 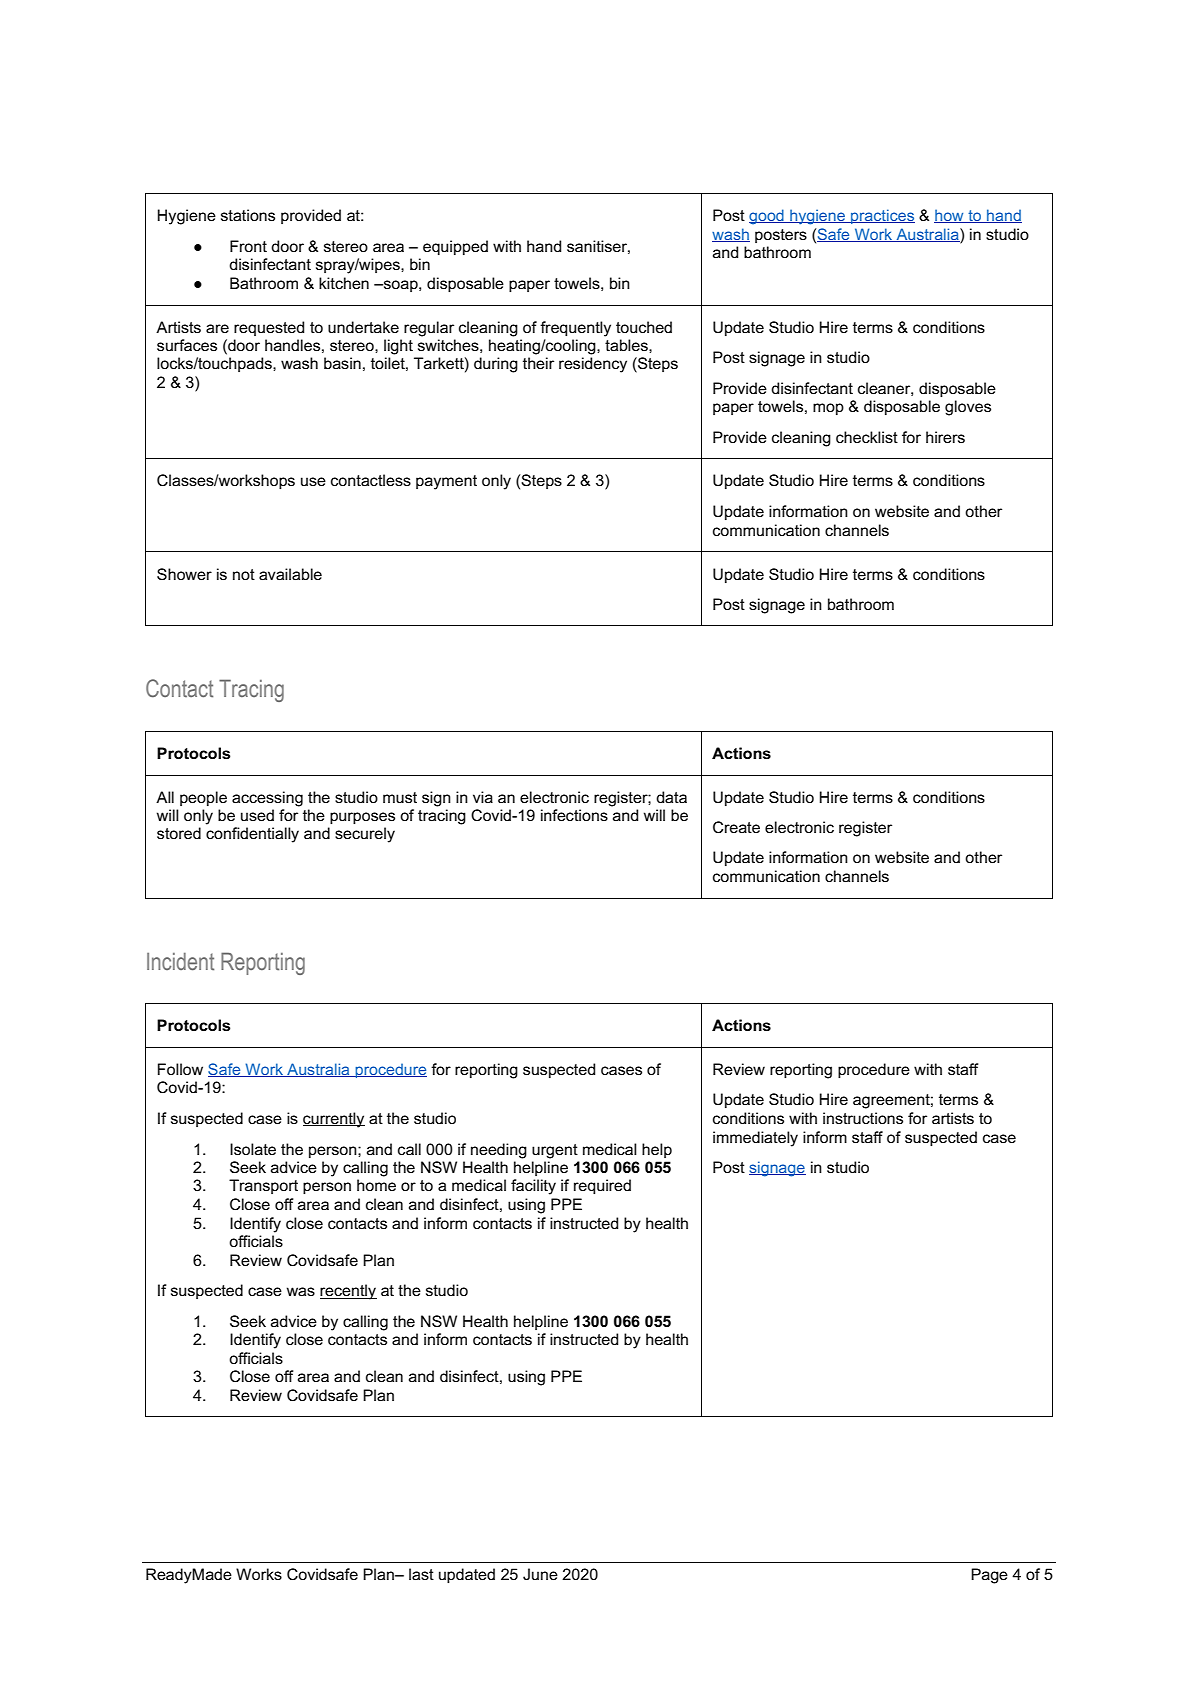 What do you see at coordinates (863, 1118) in the screenshot?
I see `instructions` at bounding box center [863, 1118].
